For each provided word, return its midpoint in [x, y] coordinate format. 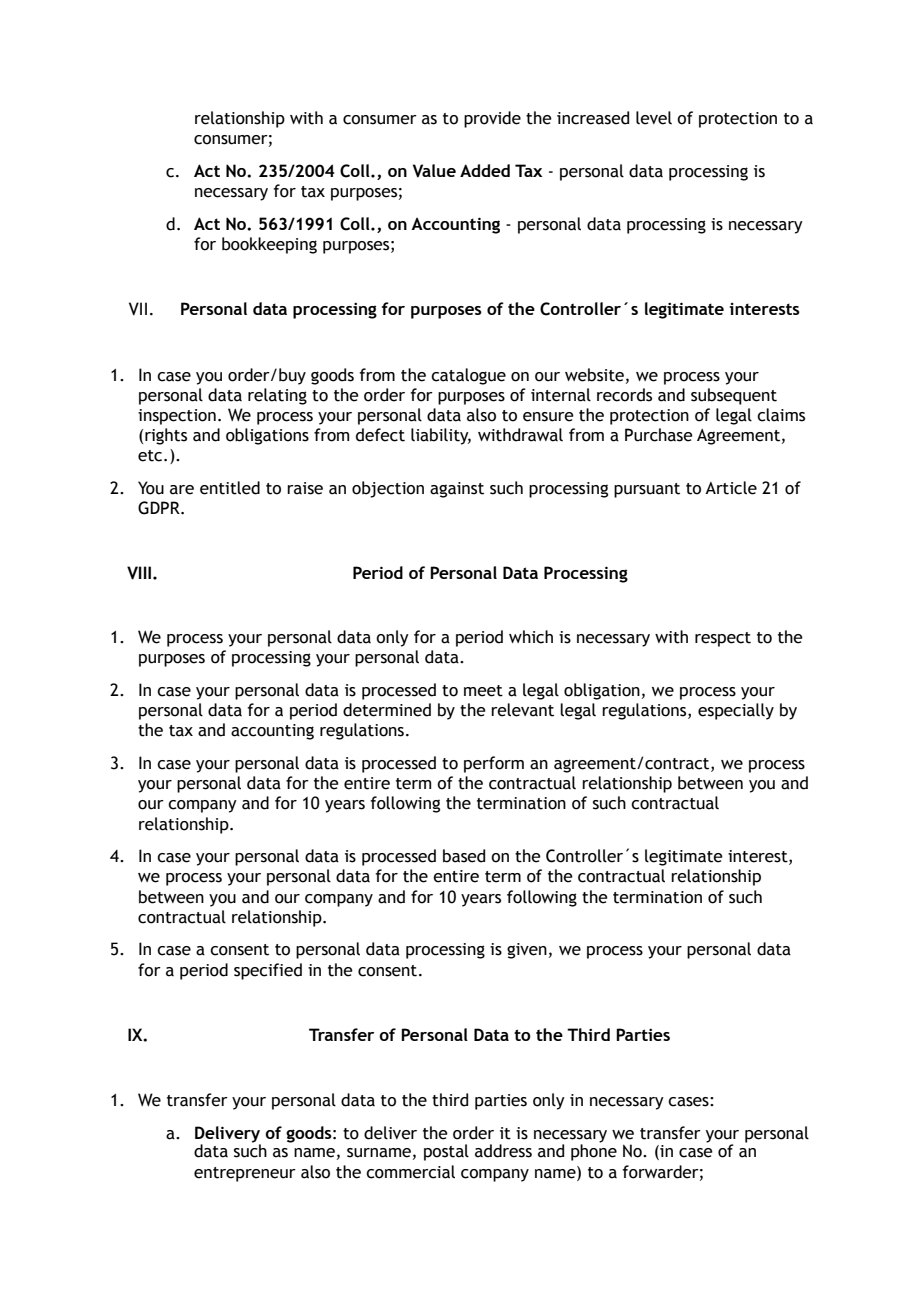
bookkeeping [269, 245]
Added [485, 170]
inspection [177, 417]
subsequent [734, 396]
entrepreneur [245, 1174]
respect [723, 639]
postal [446, 1152]
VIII [139, 573]
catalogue [468, 376]
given [527, 951]
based [464, 856]
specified [268, 971]
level [654, 118]
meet [483, 691]
